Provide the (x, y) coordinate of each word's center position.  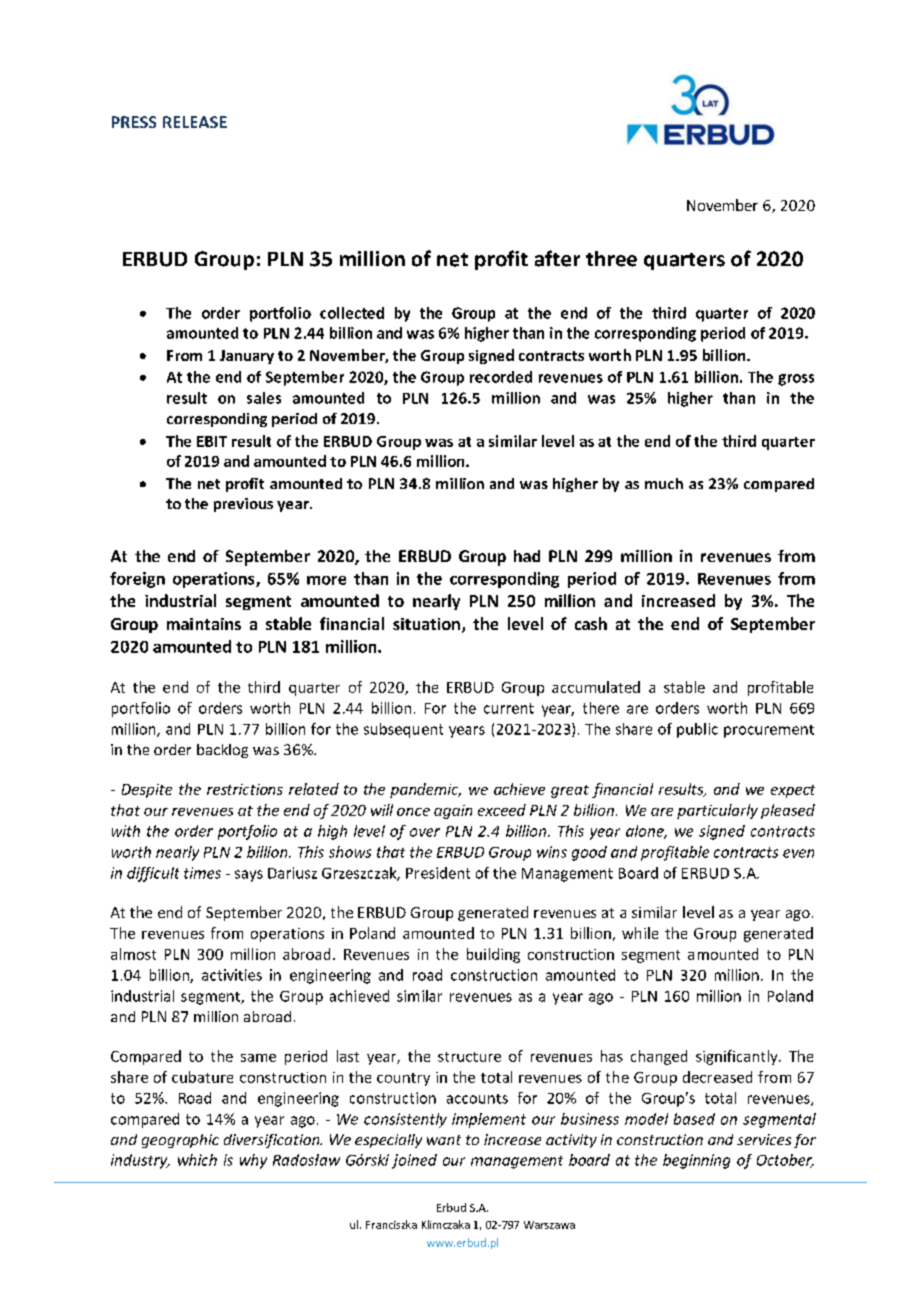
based (694, 1119)
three (611, 259)
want (444, 1140)
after (557, 258)
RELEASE (195, 122)
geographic (180, 1141)
